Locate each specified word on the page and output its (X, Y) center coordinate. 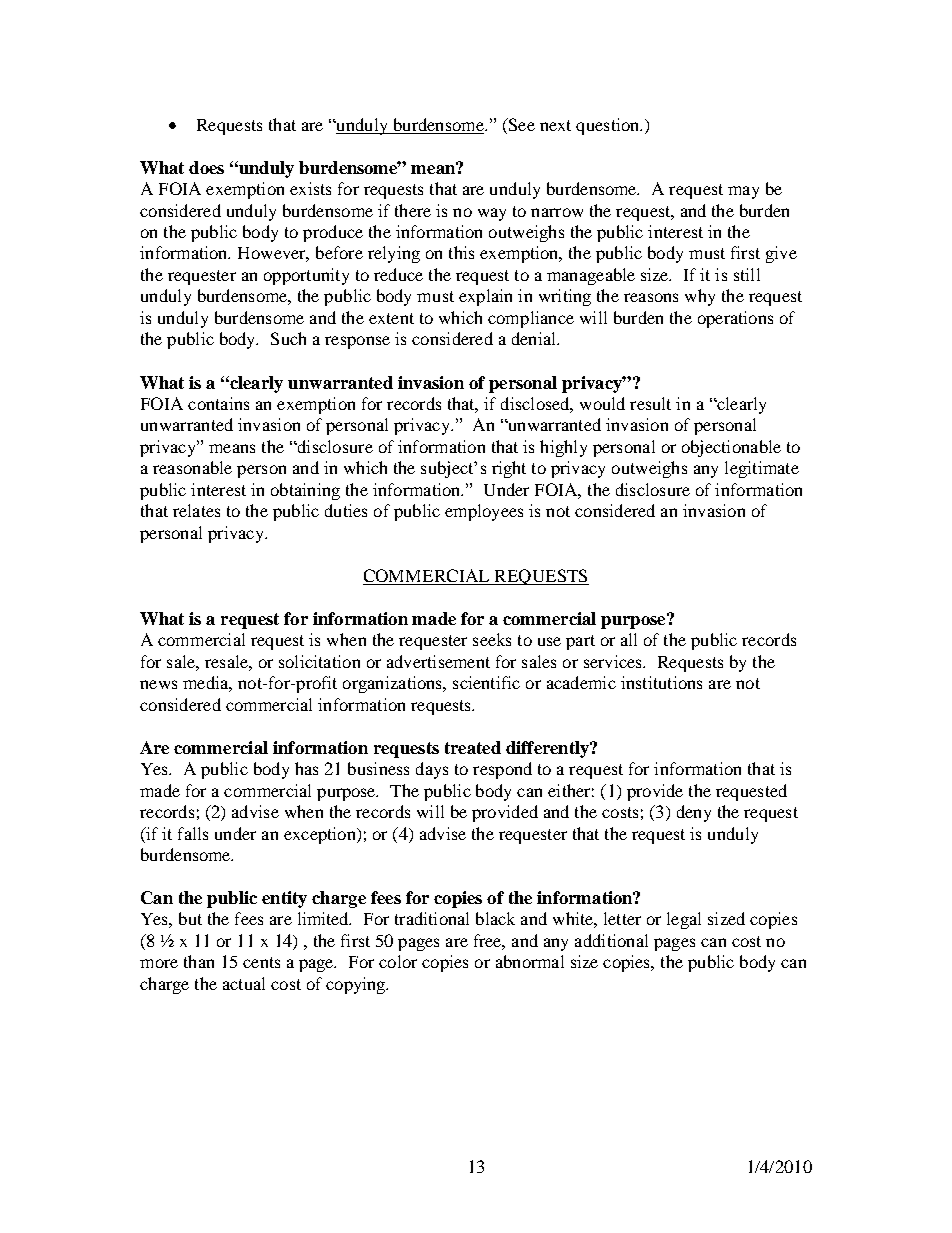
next (555, 125)
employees (484, 512)
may (743, 192)
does (206, 167)
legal (684, 920)
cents (261, 962)
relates (196, 510)
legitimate (762, 469)
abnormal (530, 961)
